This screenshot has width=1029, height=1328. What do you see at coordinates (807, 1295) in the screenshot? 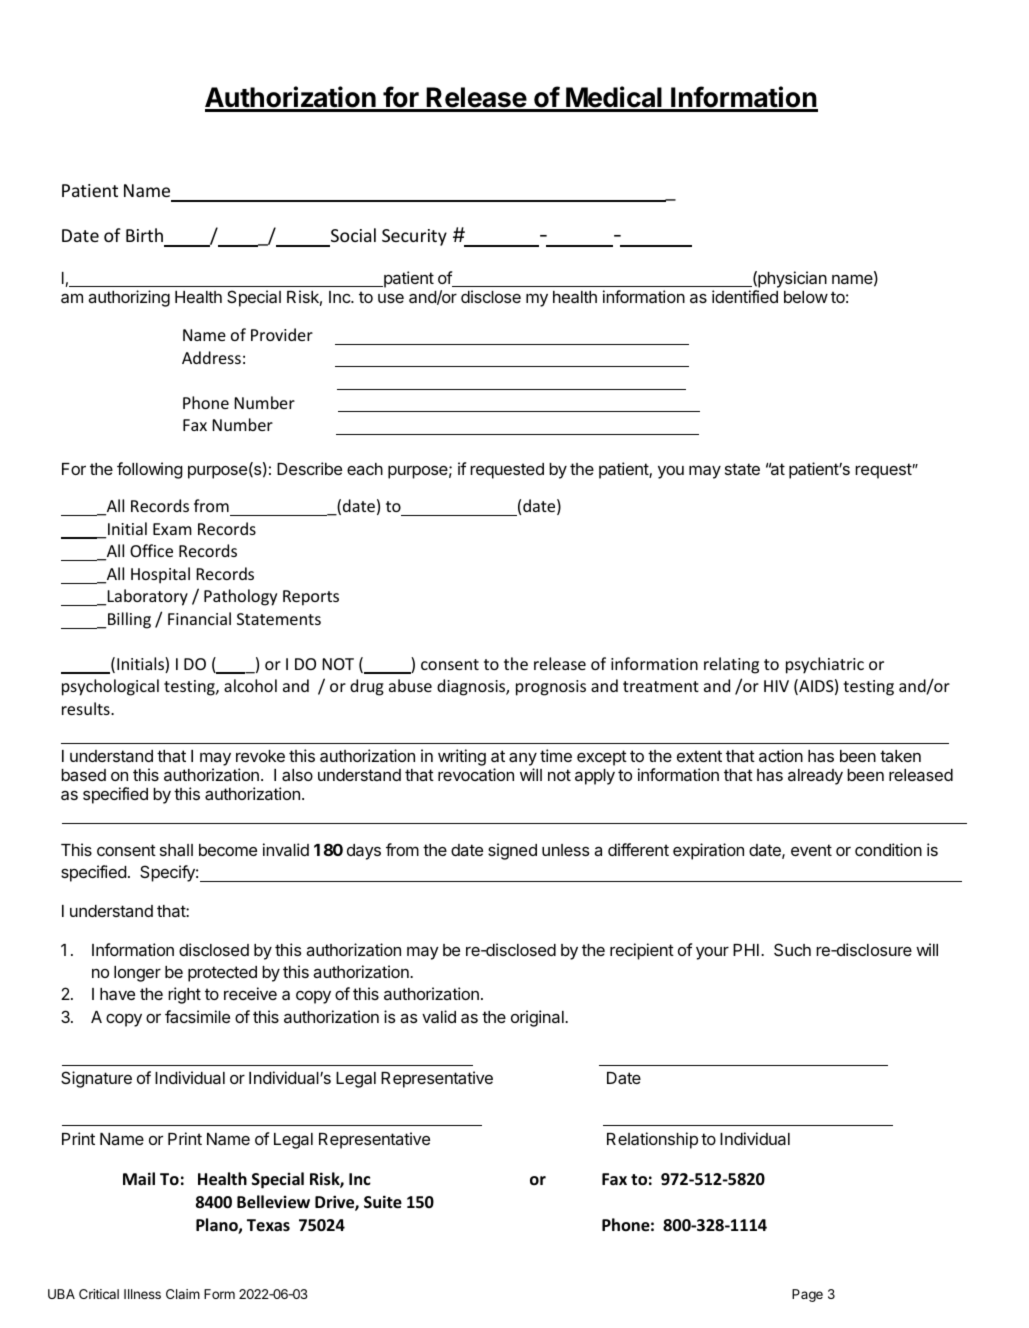
I see `Page` at bounding box center [807, 1295].
